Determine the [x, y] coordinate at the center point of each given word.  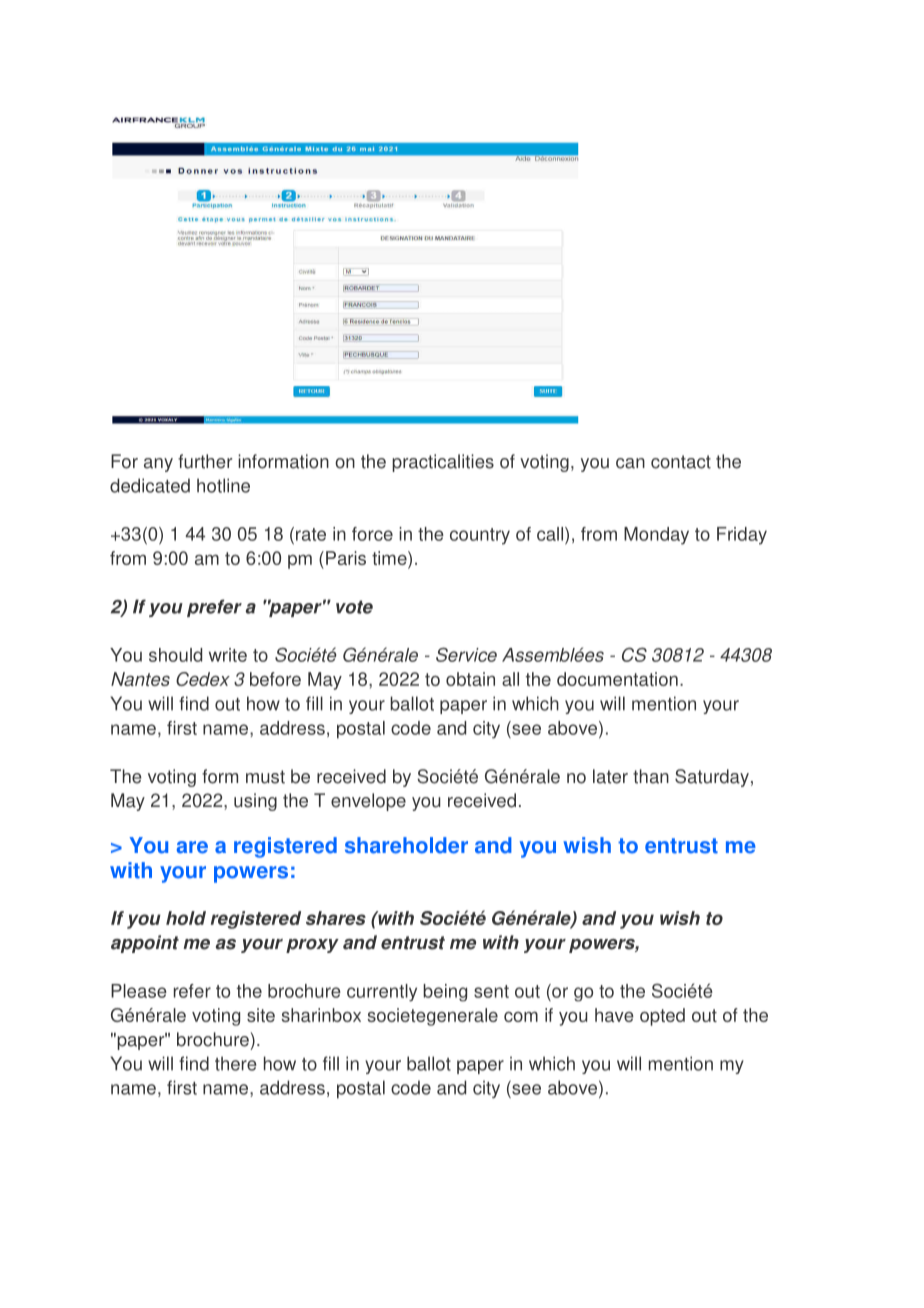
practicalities [443, 463]
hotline [223, 485]
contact [681, 462]
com [521, 1016]
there [236, 1063]
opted [662, 1017]
